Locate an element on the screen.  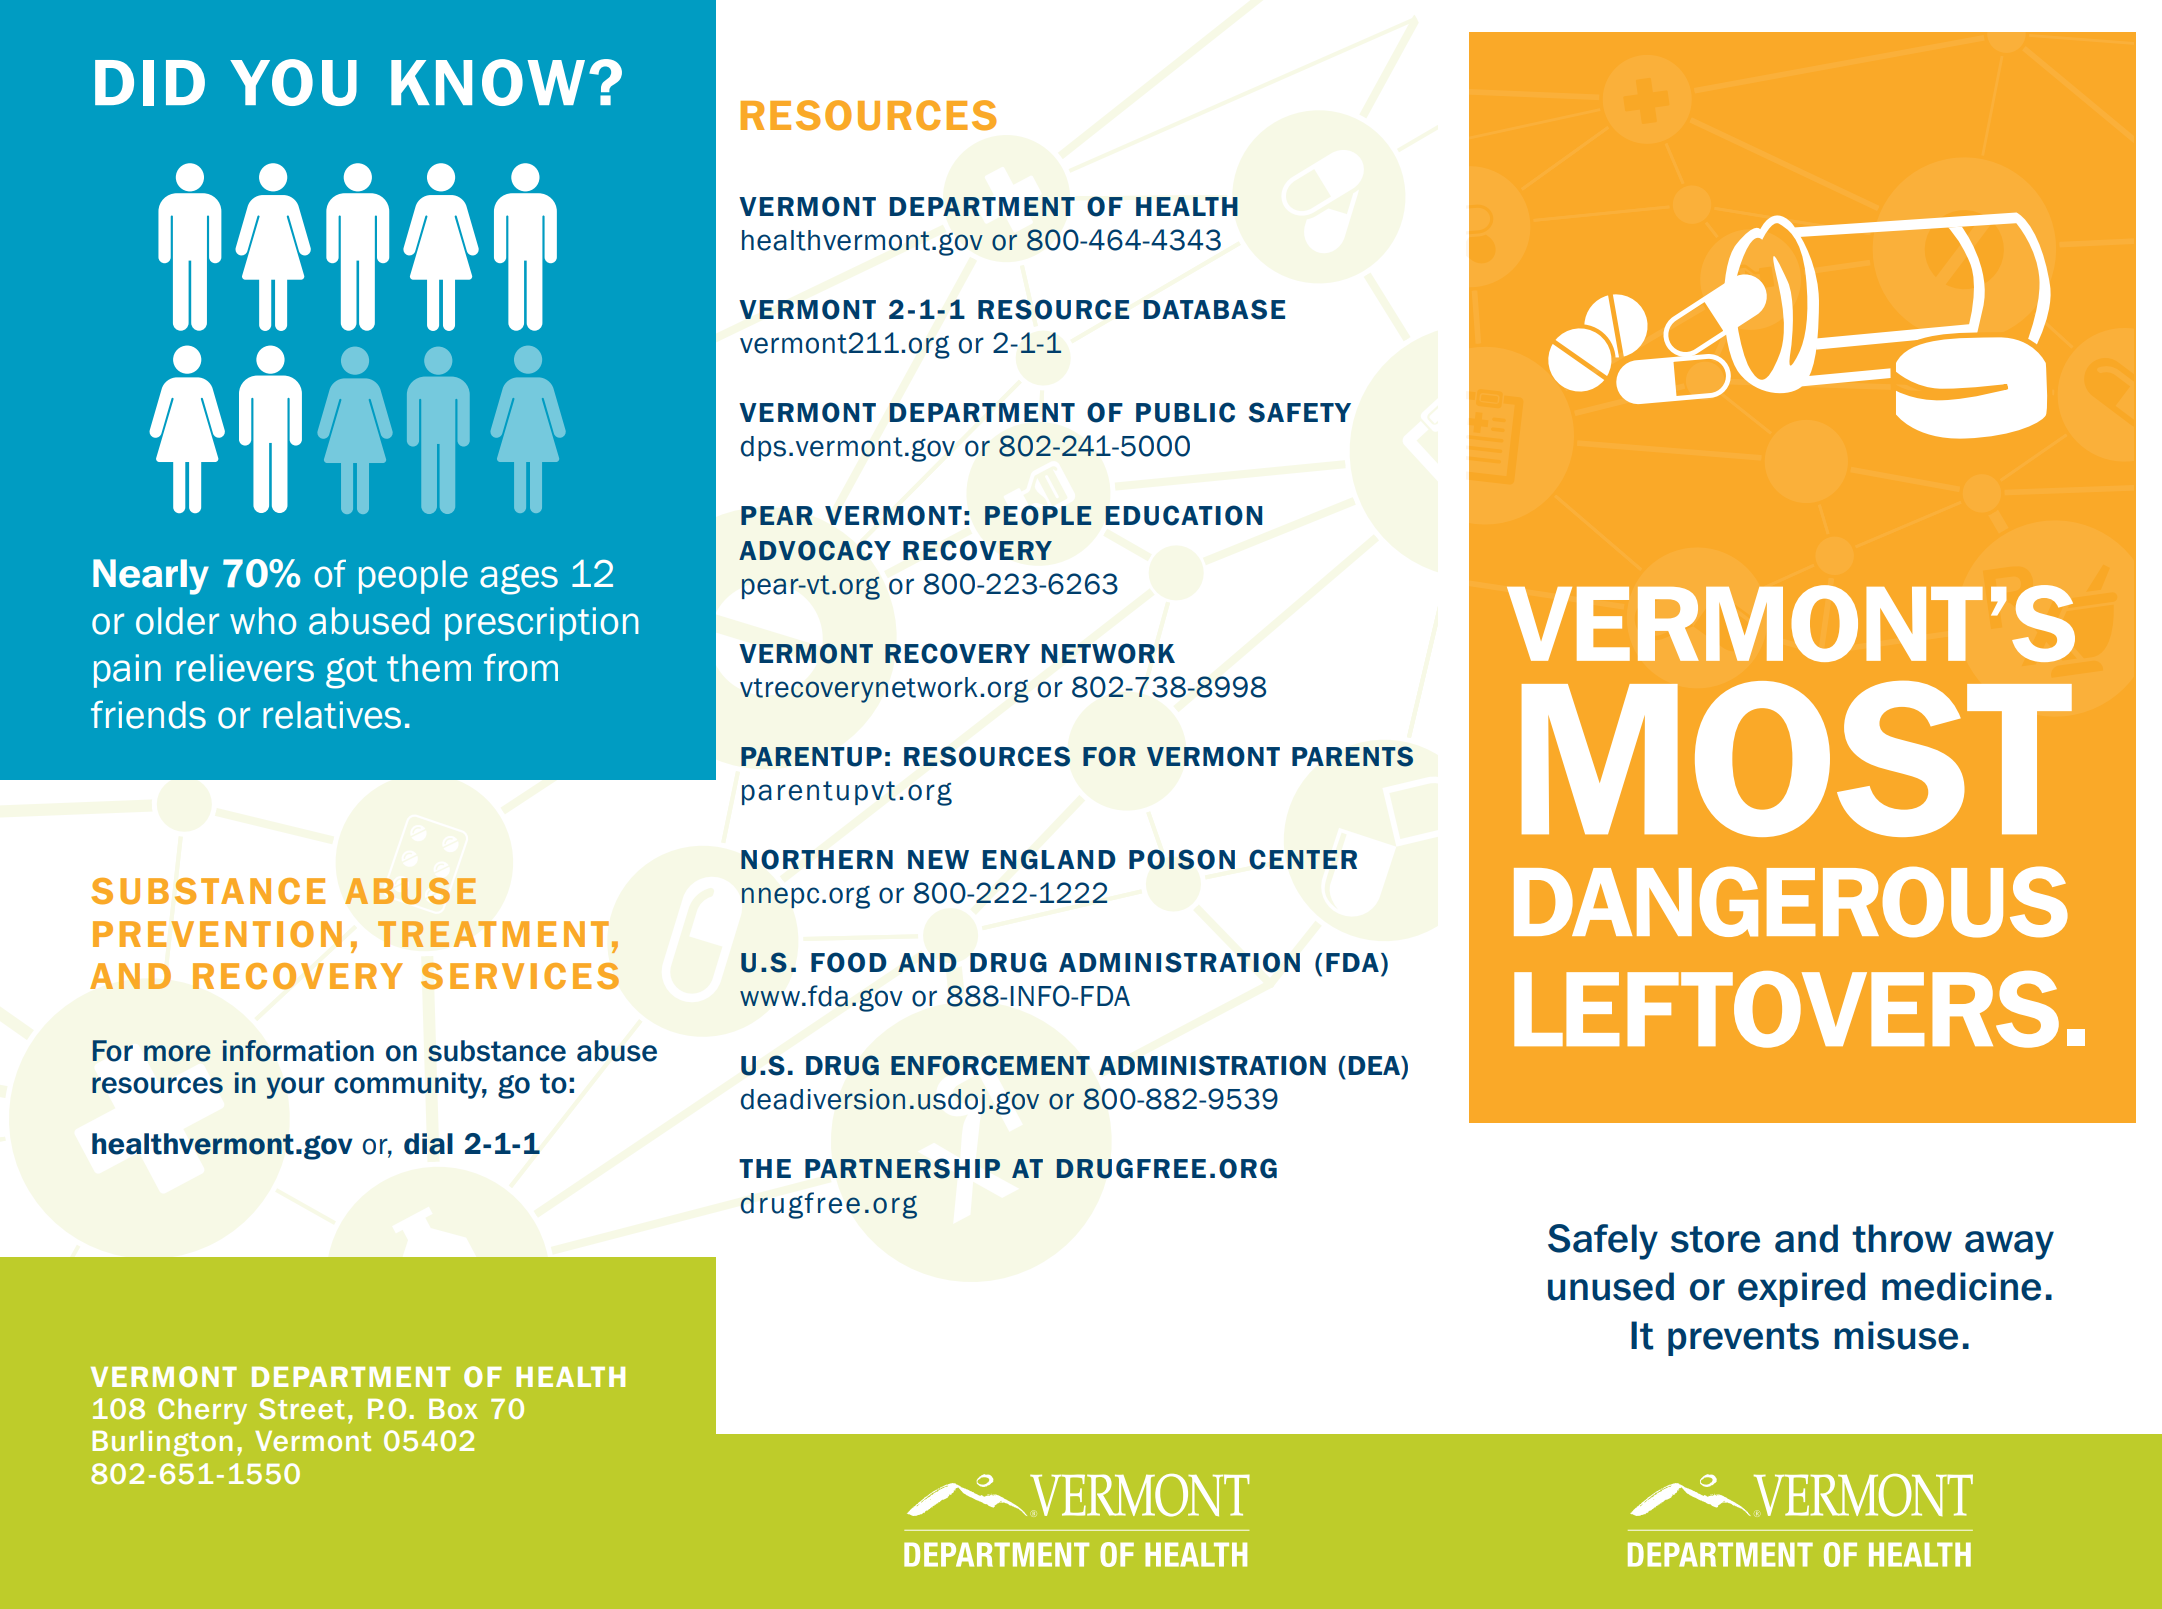
SERVICES is located at coordinates (520, 976).
